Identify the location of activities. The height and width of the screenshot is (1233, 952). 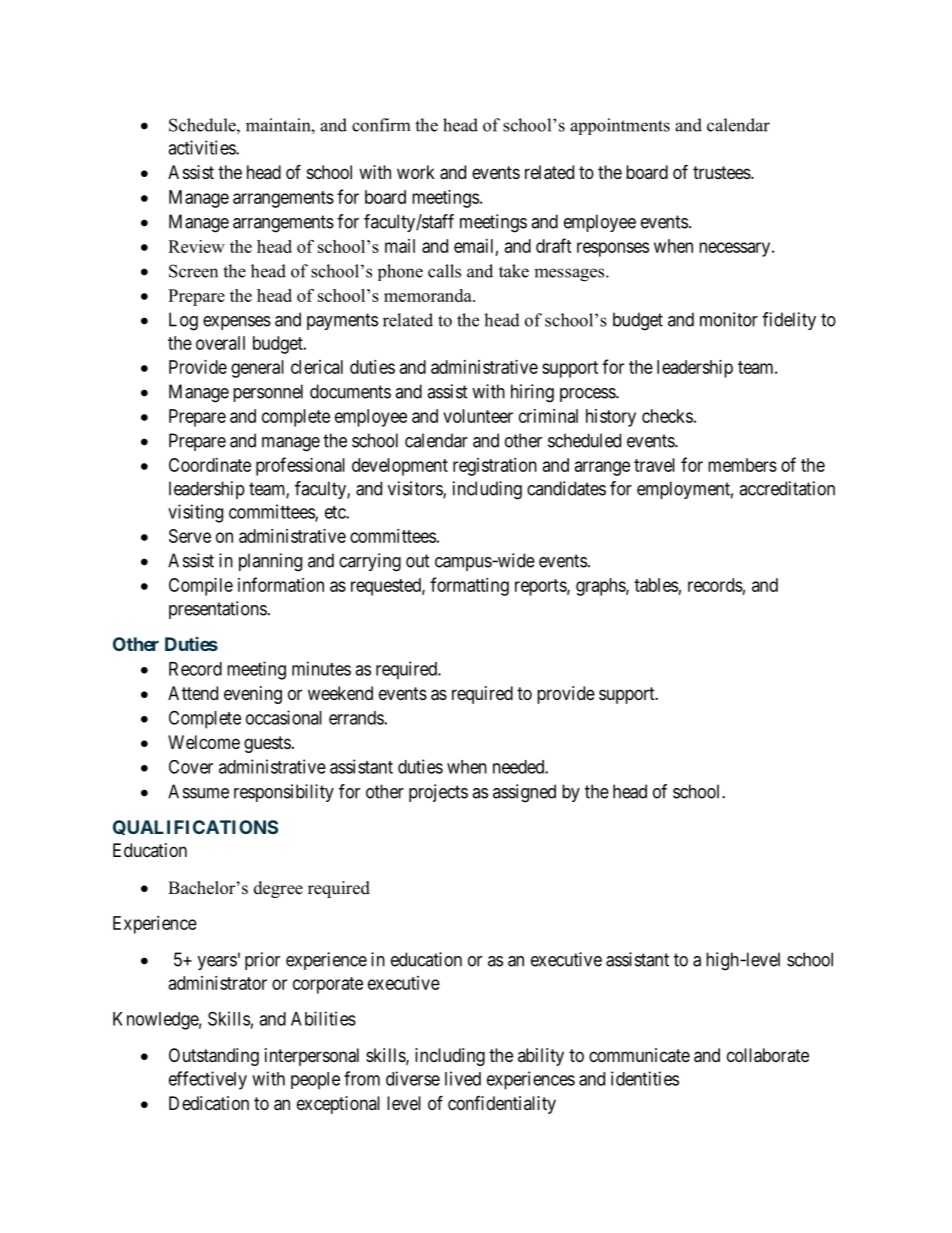
(202, 147).
